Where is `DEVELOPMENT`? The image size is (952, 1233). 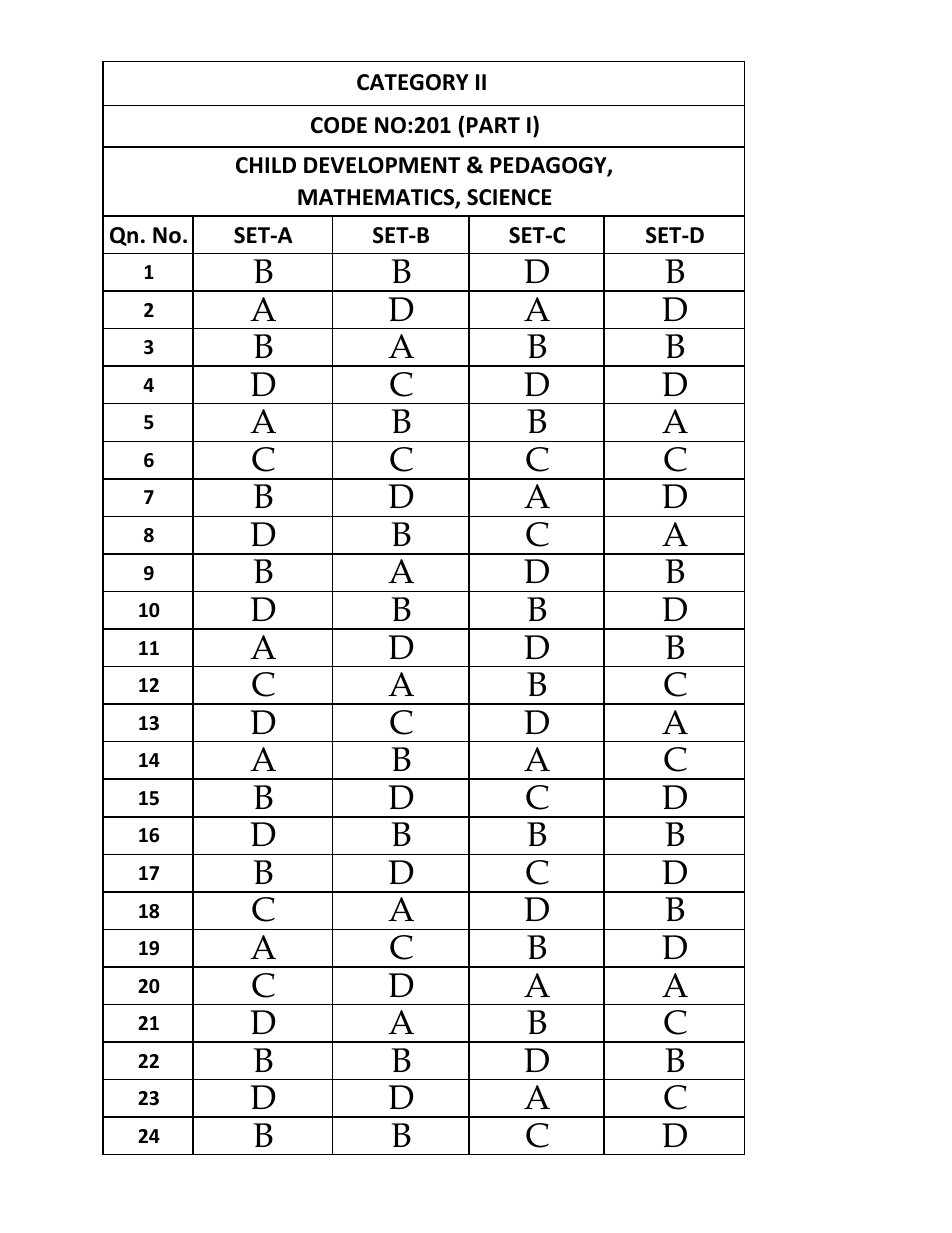
DEVELOPMENT is located at coordinates (382, 165).
